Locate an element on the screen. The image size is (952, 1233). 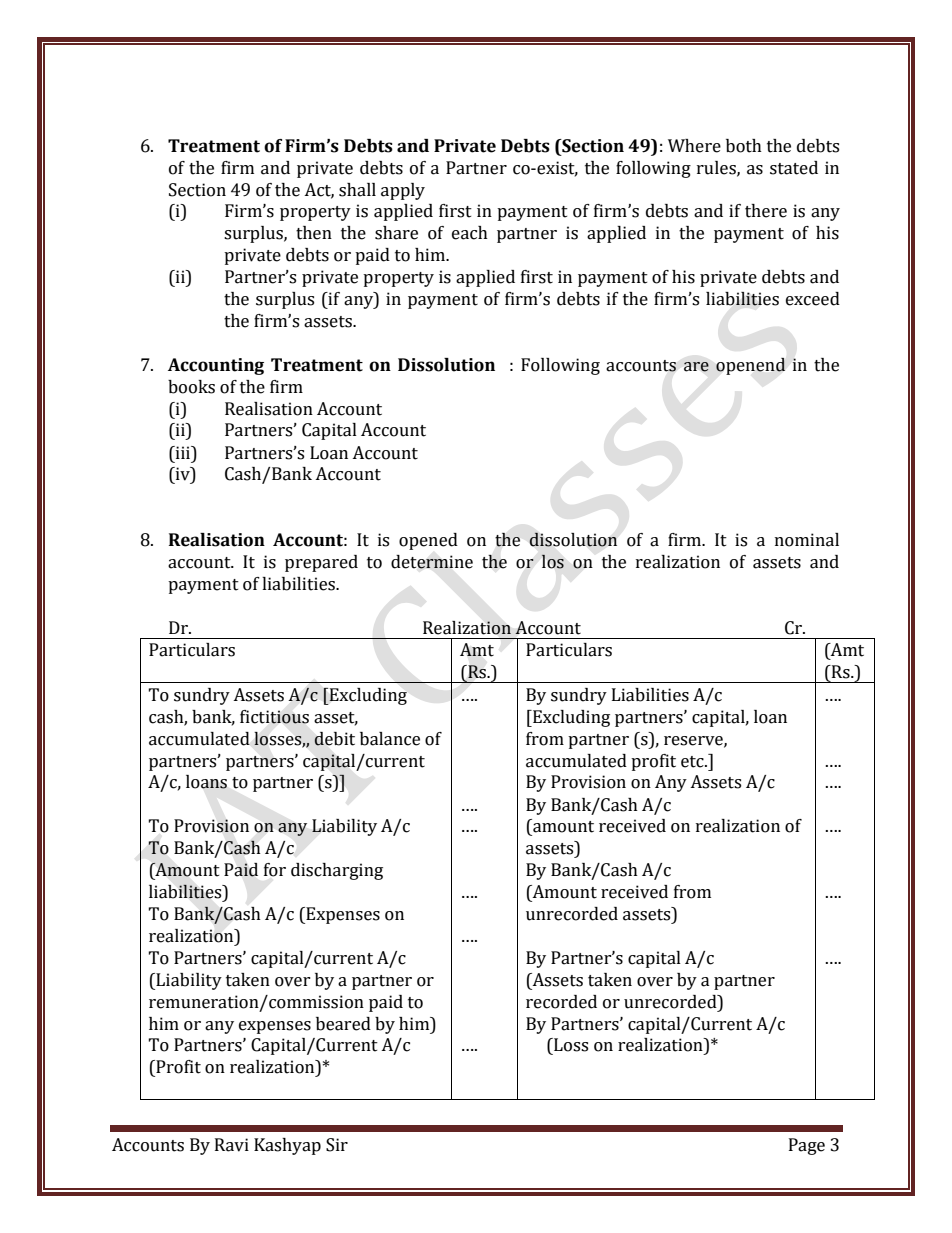
for is located at coordinates (275, 870).
